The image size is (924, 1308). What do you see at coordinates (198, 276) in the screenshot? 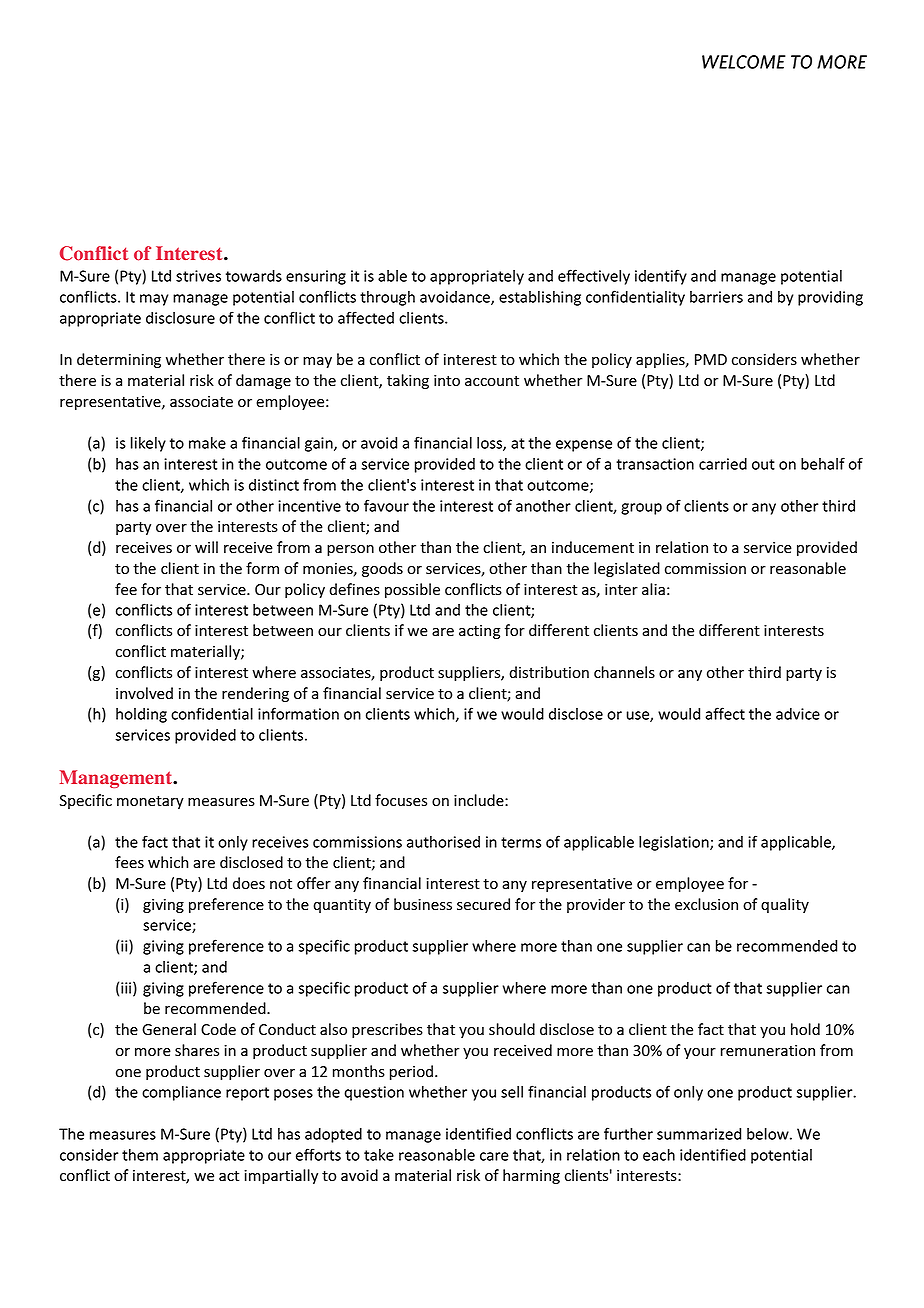
I see `strives` at bounding box center [198, 276].
